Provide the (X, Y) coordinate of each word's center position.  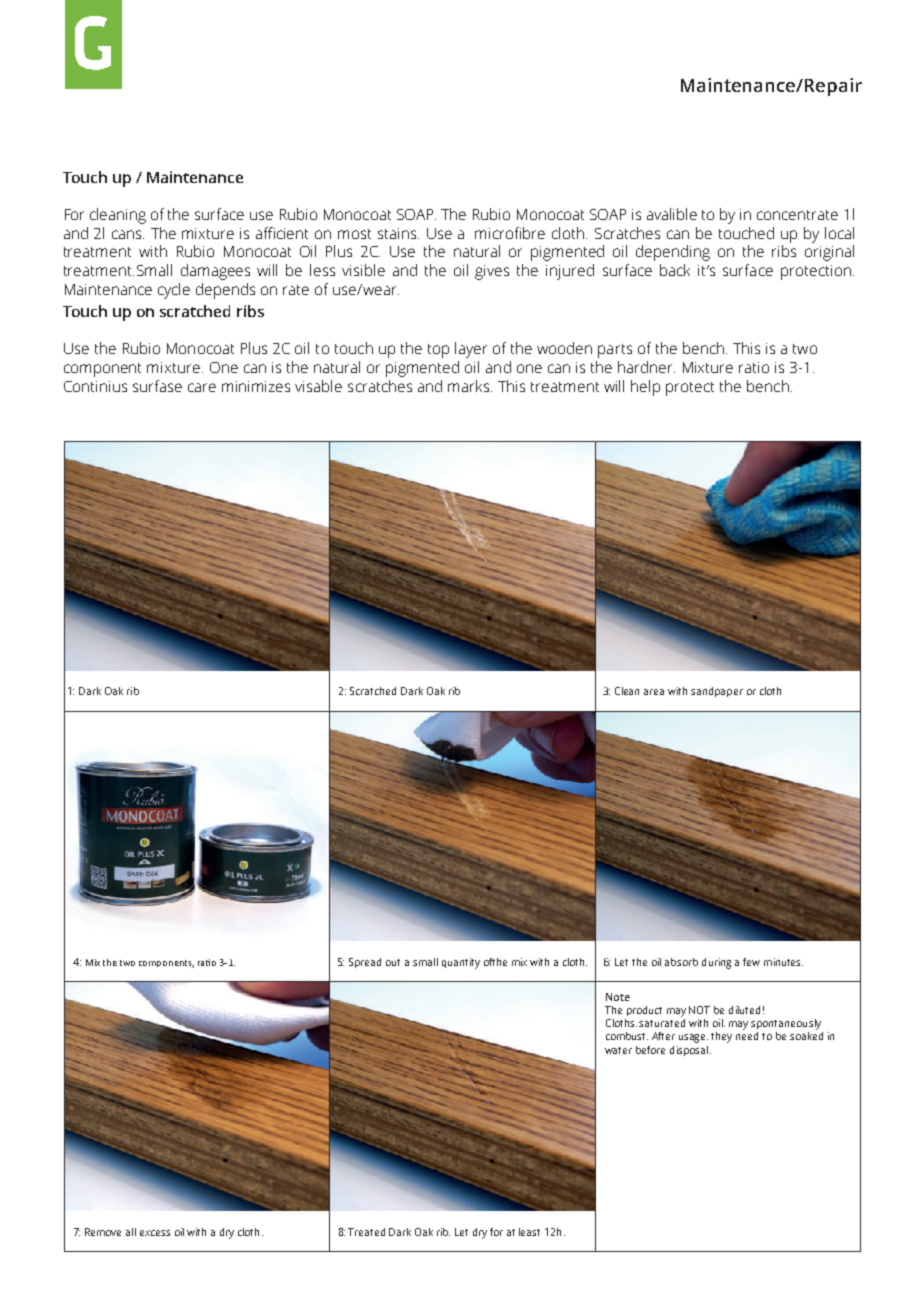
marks (470, 386)
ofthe (495, 962)
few (751, 962)
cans (128, 234)
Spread (365, 963)
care (202, 387)
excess (155, 1233)
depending (673, 253)
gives (492, 272)
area (654, 692)
